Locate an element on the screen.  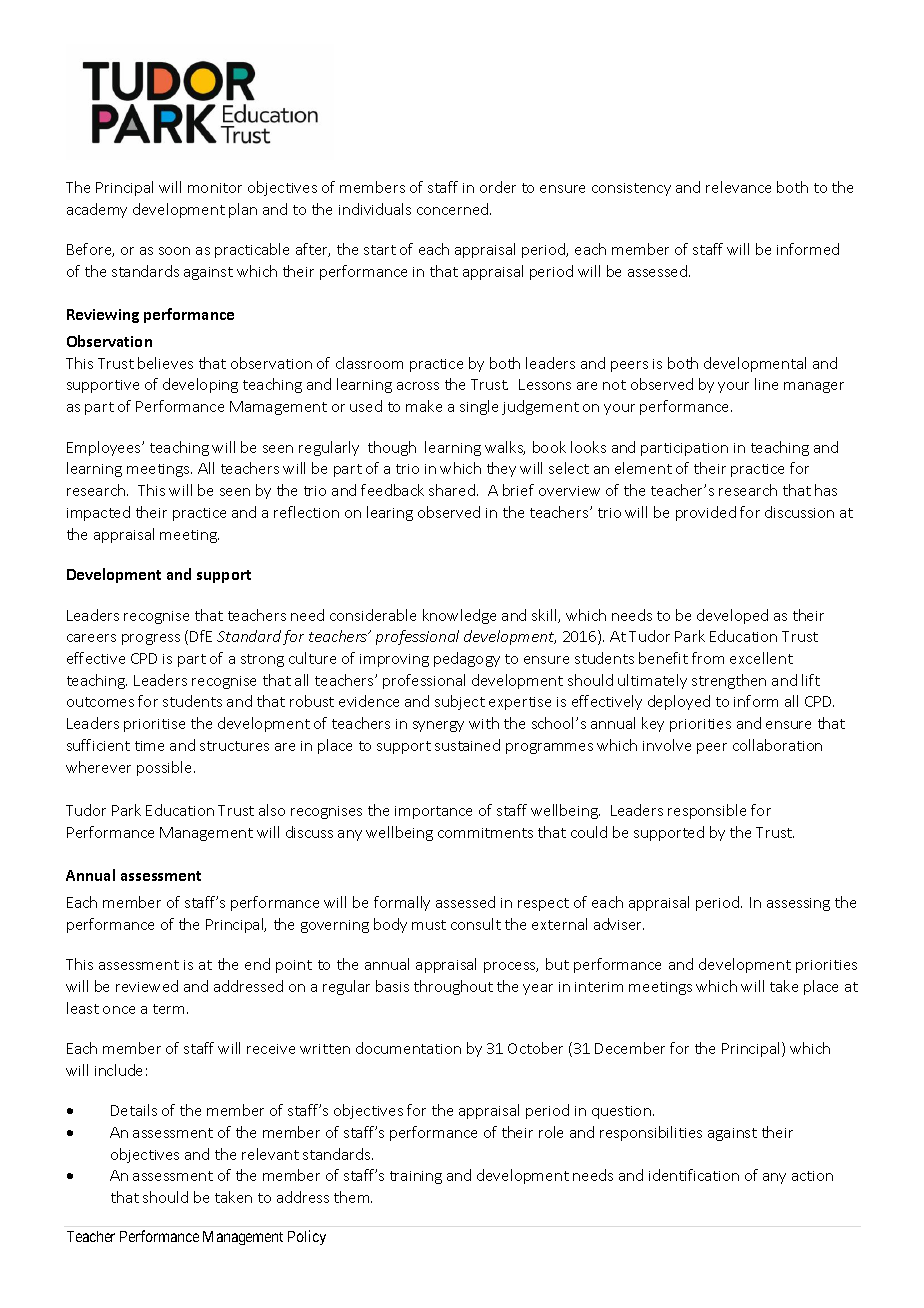
assessing is located at coordinates (798, 904).
